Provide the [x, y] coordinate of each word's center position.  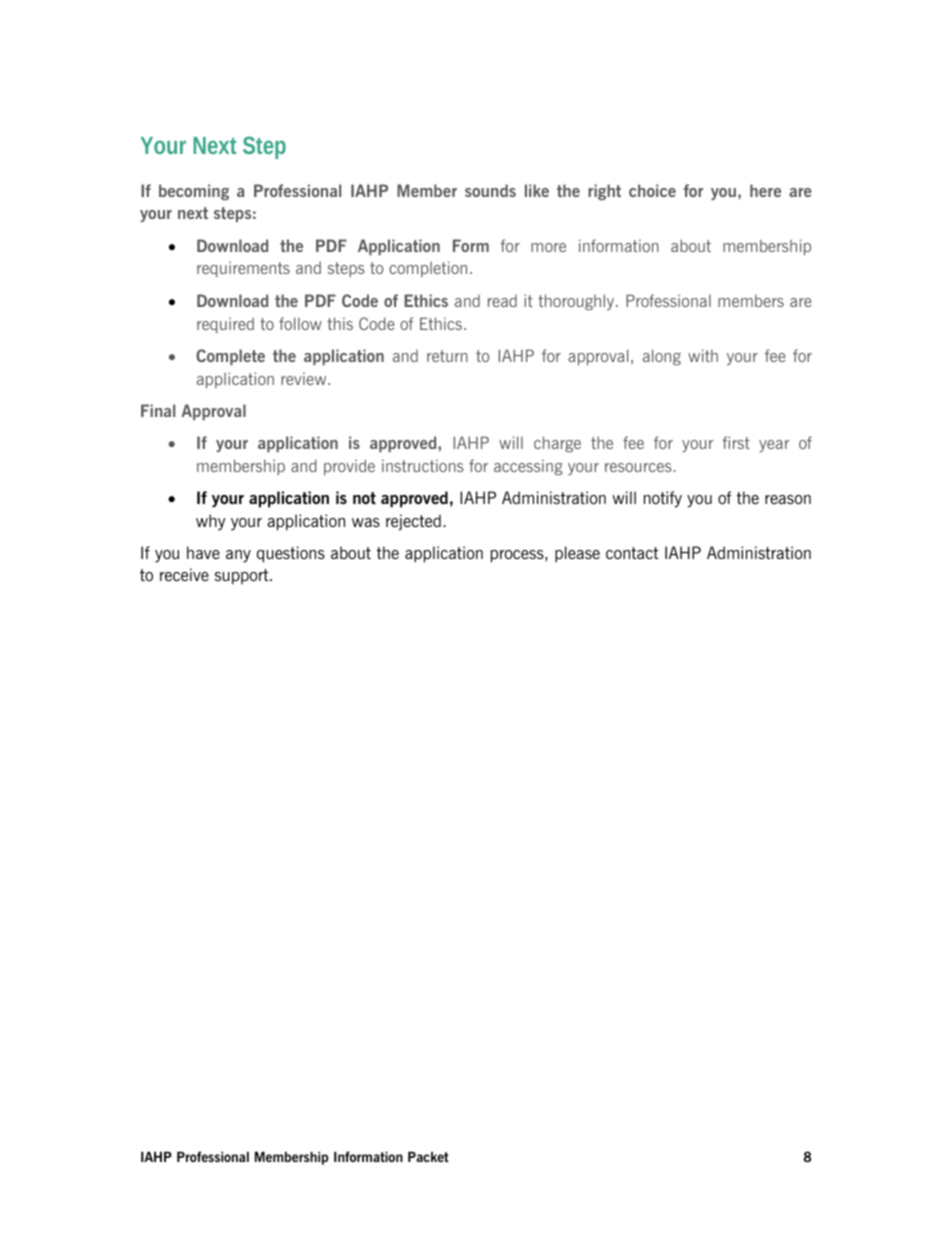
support [243, 577]
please [577, 554]
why [210, 522]
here [765, 190]
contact [632, 553]
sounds [490, 190]
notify [663, 499]
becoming [194, 192]
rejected [413, 522]
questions [291, 554]
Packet [428, 1157]
